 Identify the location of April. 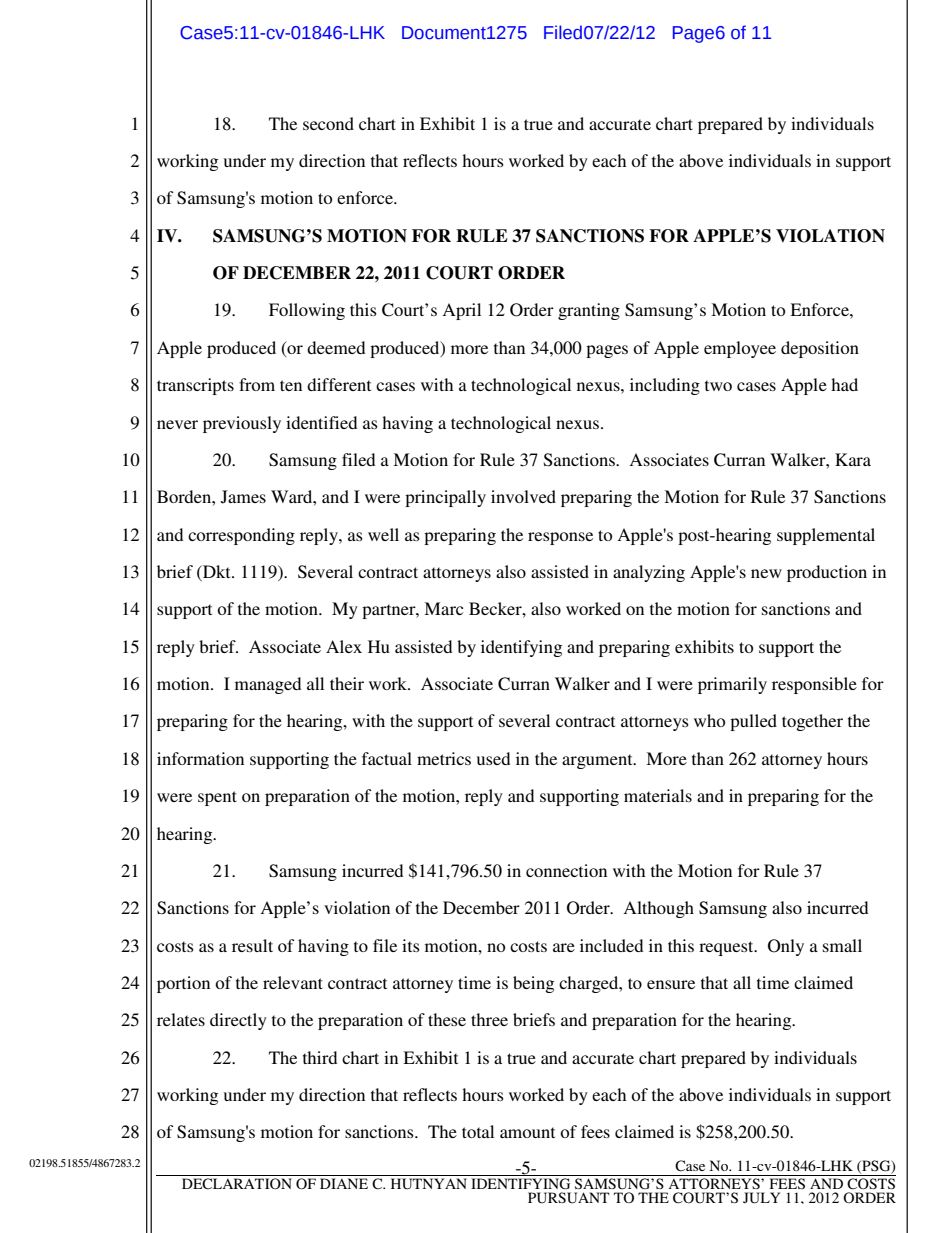
(461, 311).
